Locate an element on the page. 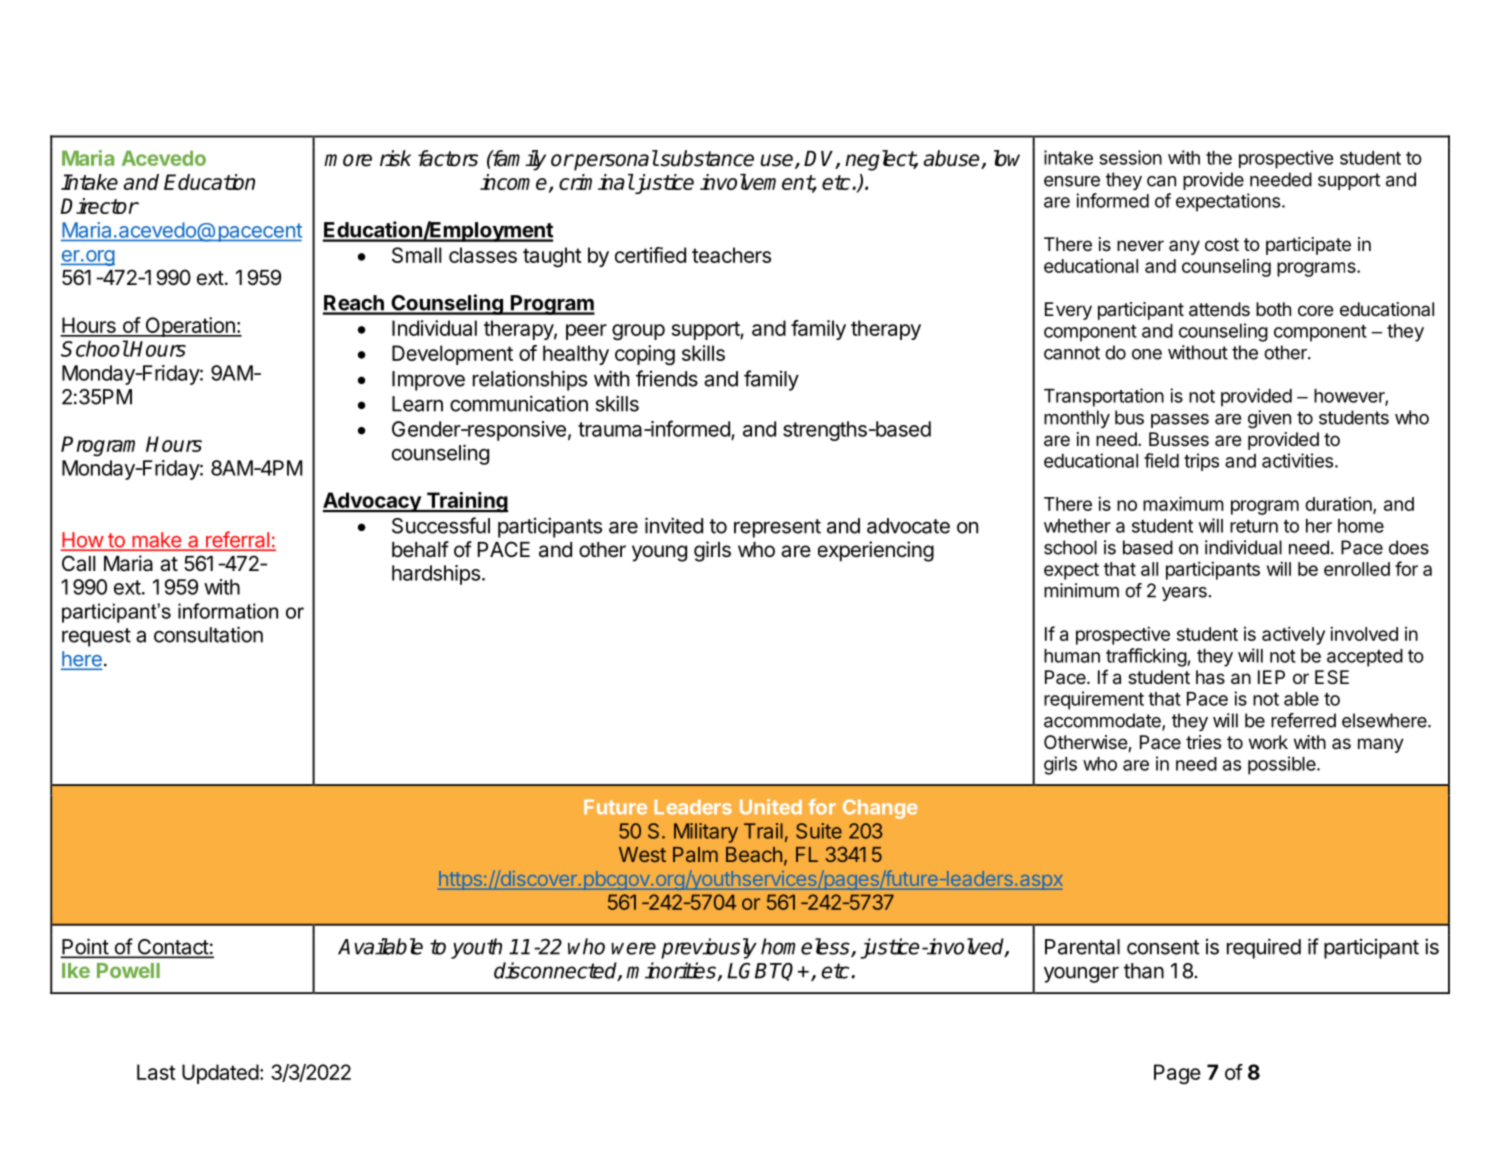 This image has height=1152, width=1491. Updated is located at coordinates (220, 1074).
